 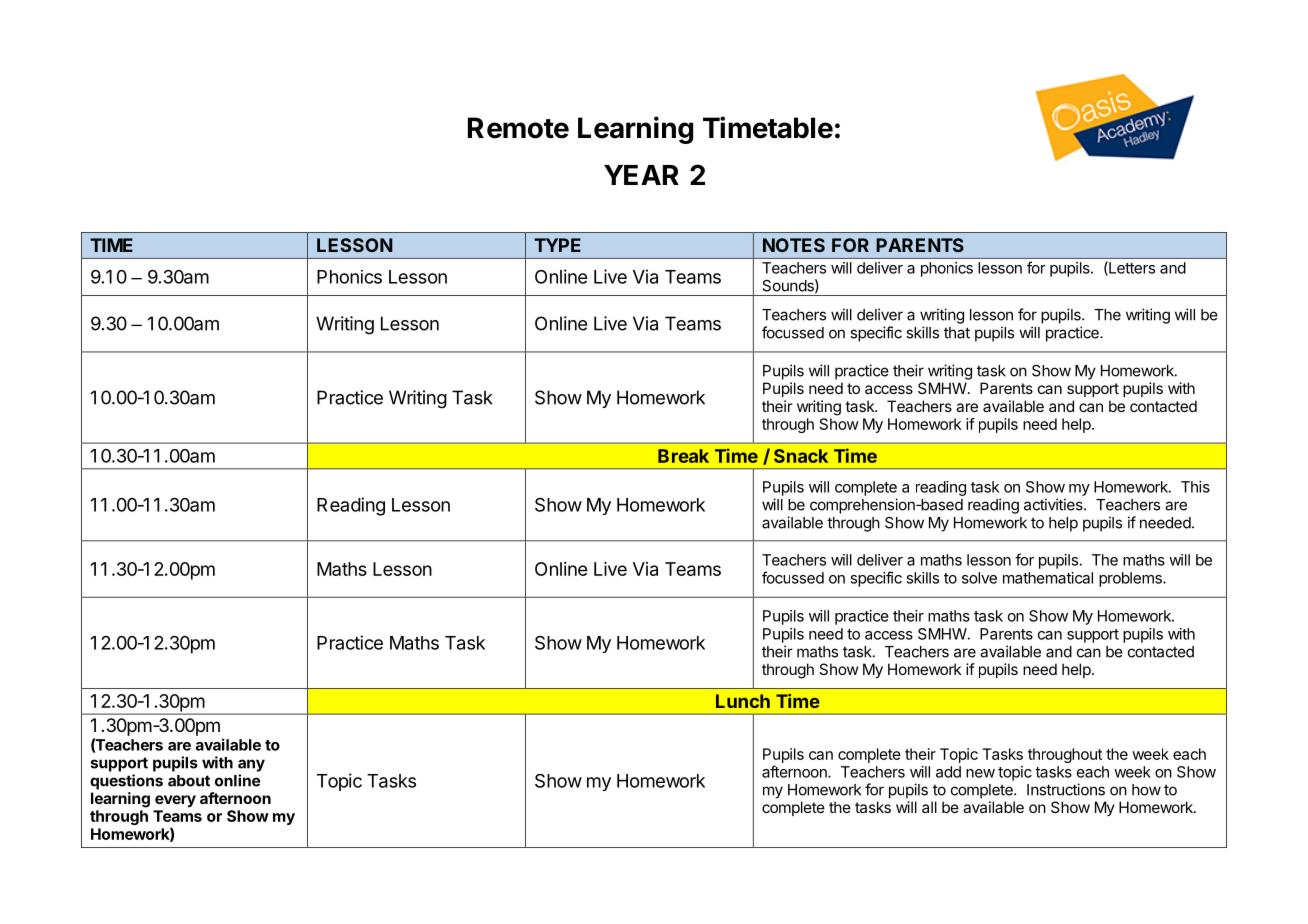 What do you see at coordinates (801, 456) in the screenshot?
I see `Snack` at bounding box center [801, 456].
